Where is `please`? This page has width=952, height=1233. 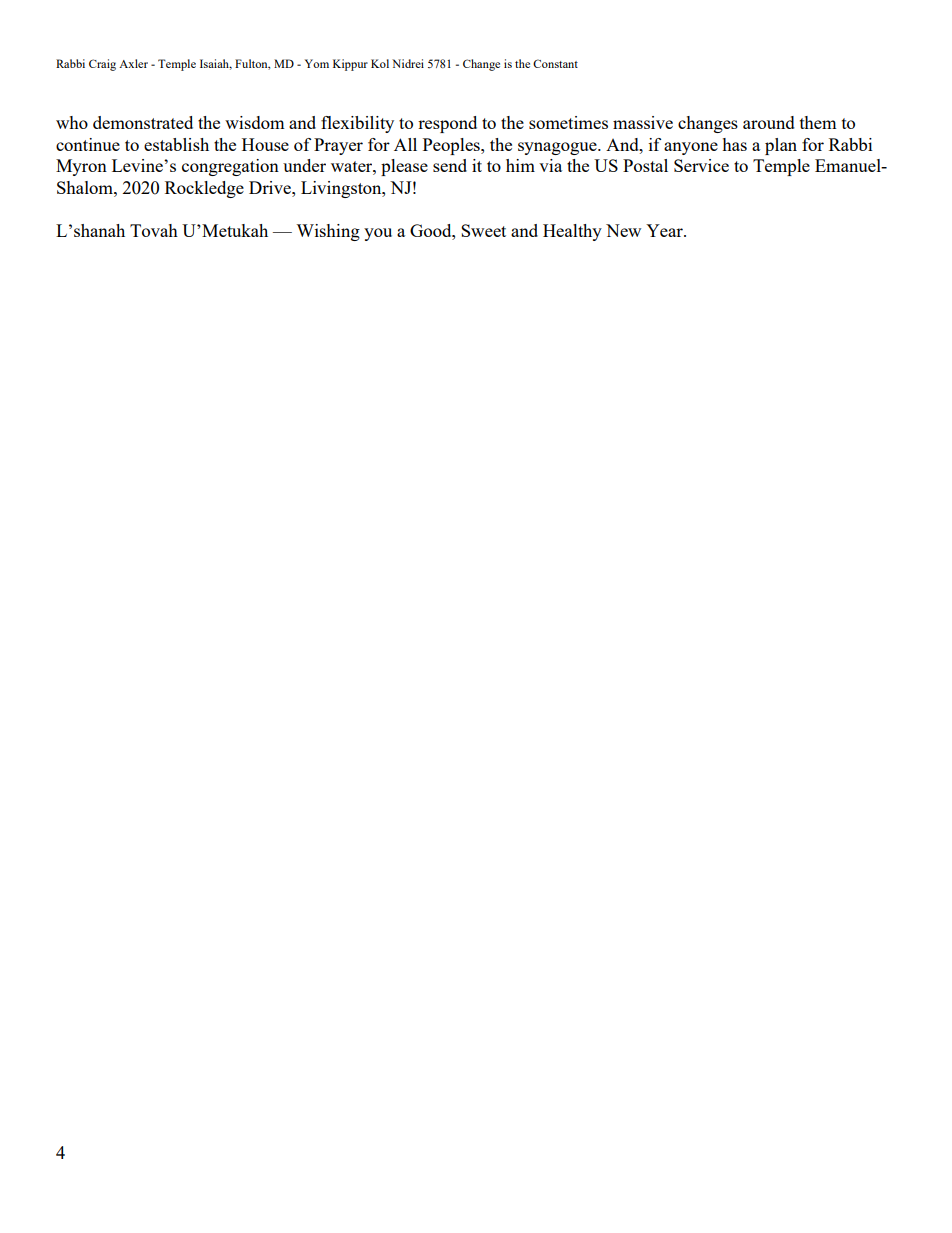
please is located at coordinates (404, 167).
